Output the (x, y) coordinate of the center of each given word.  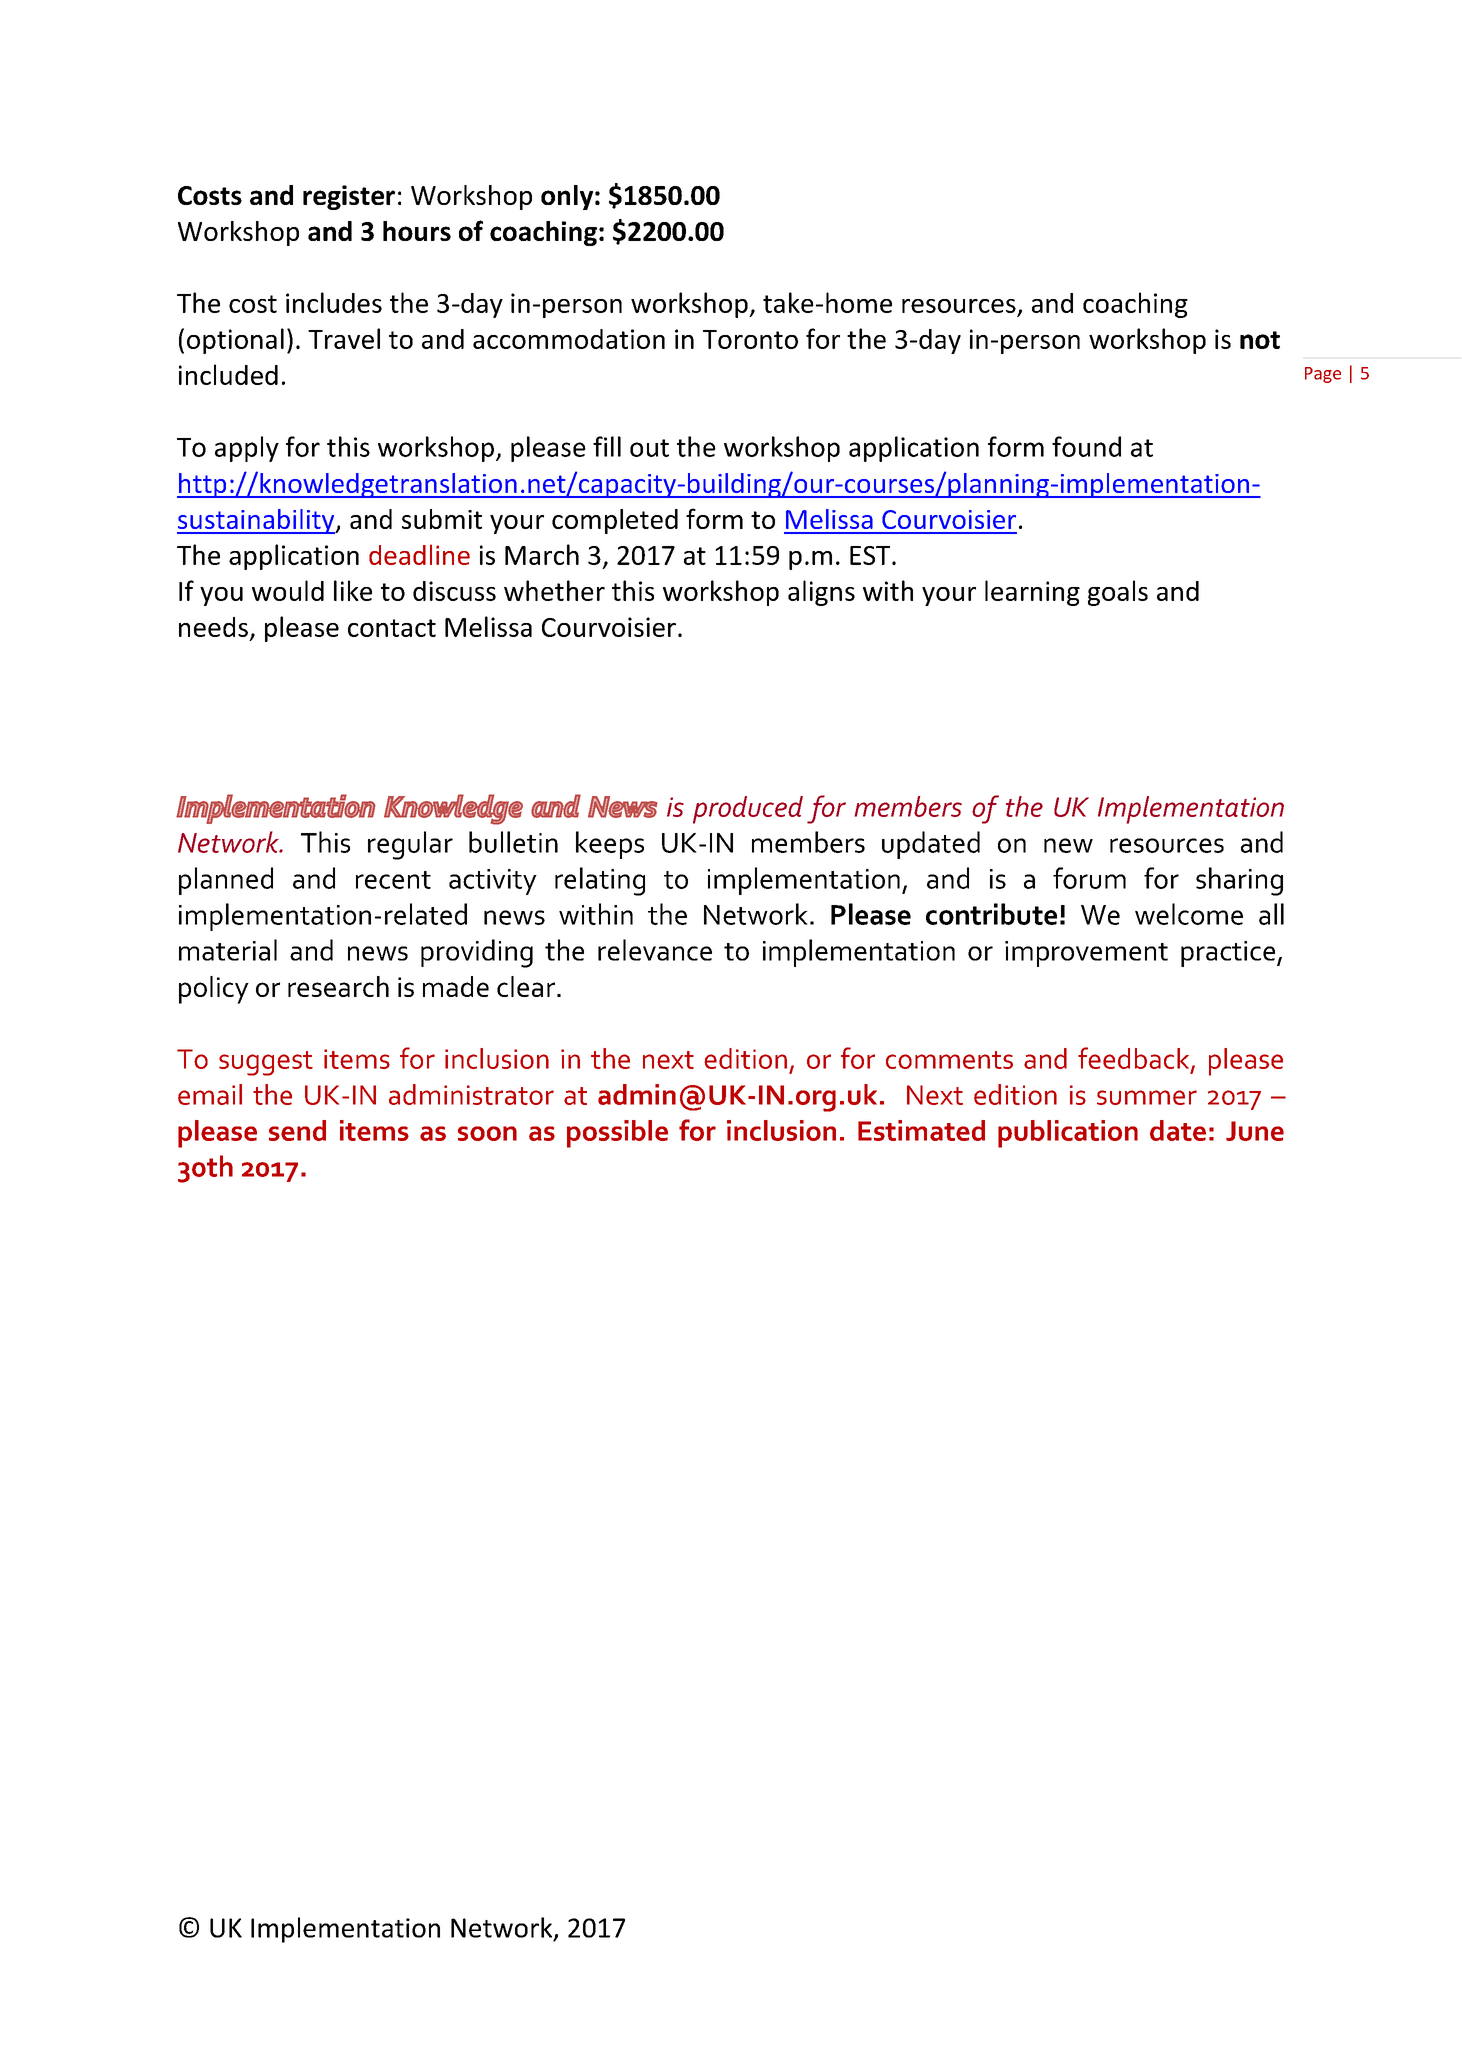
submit (442, 519)
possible (617, 1134)
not (1260, 340)
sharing (1239, 881)
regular (410, 845)
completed (615, 521)
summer (1147, 1097)
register (349, 197)
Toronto (750, 339)
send (297, 1130)
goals (1118, 593)
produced (748, 810)
